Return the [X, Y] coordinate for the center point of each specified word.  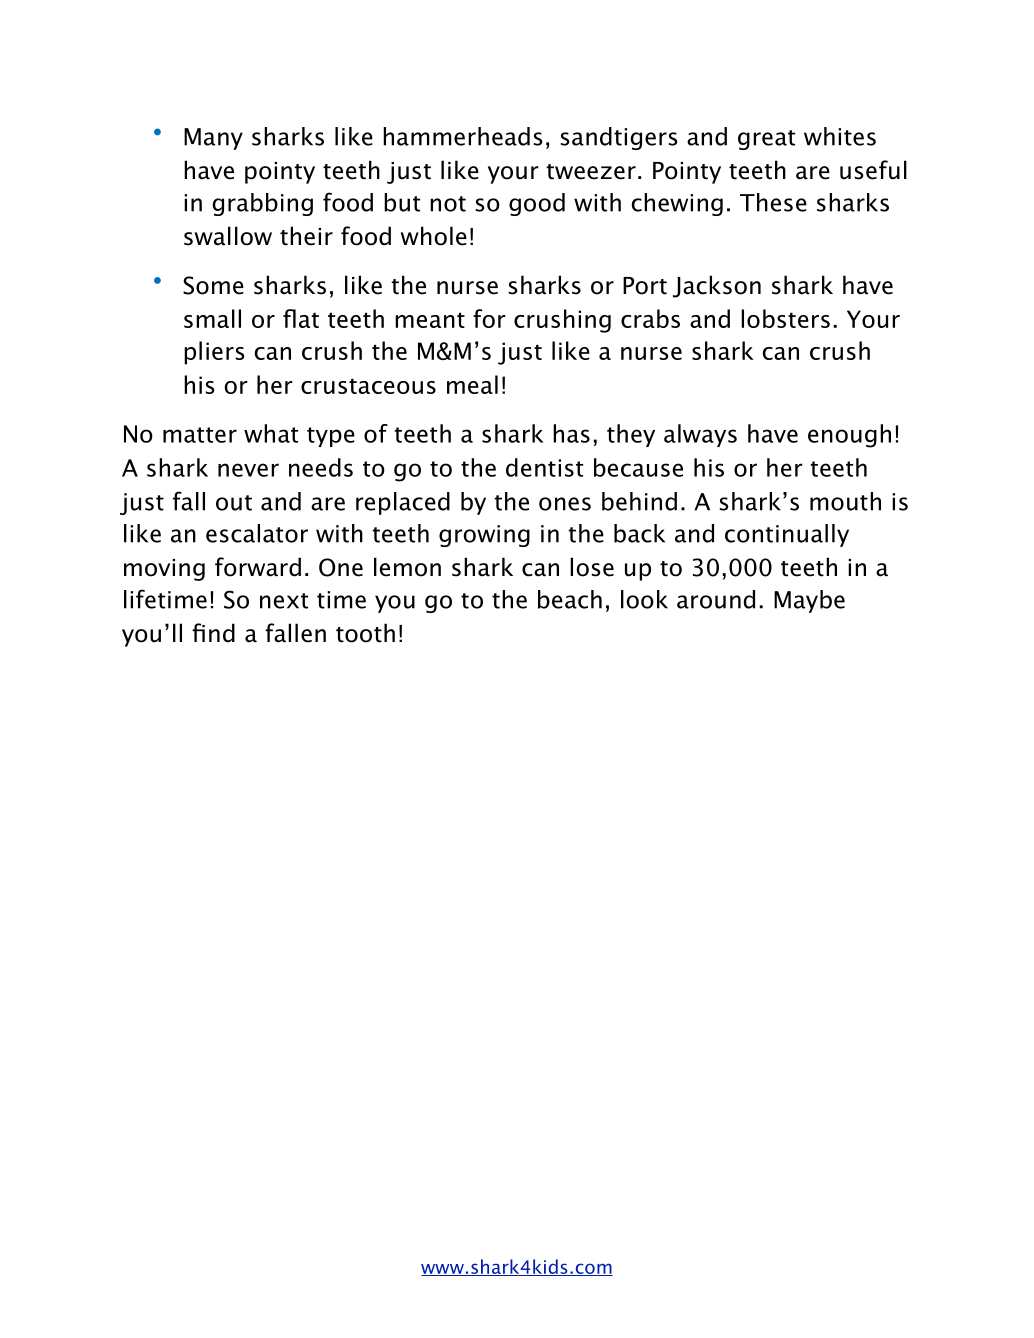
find [213, 633]
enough [849, 436]
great [766, 140]
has [571, 433]
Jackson [717, 286]
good [537, 204]
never [248, 470]
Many [213, 139]
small [212, 318]
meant [430, 320]
